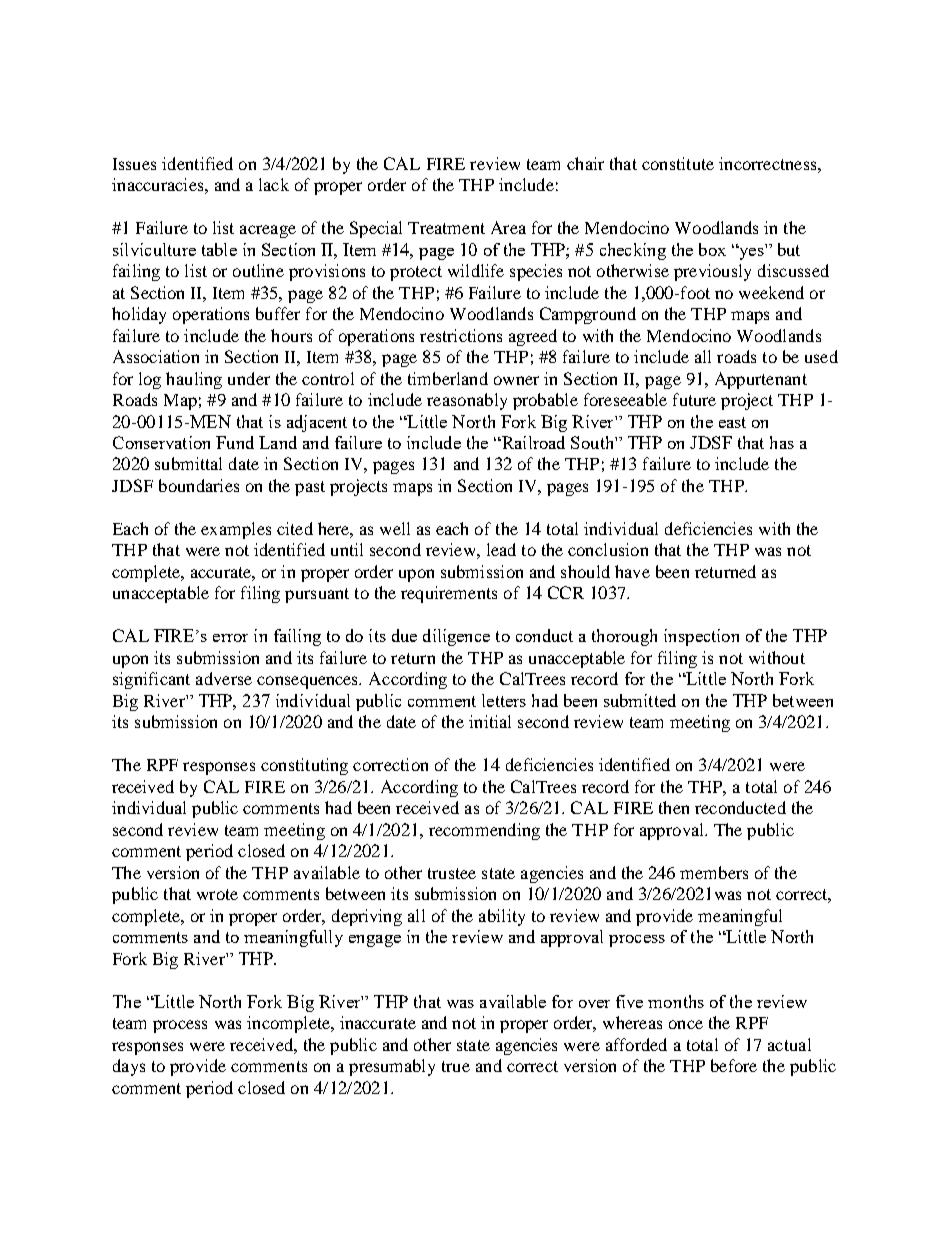 The height and width of the screenshot is (1233, 952). Describe the element at coordinates (217, 894) in the screenshot. I see `wrote` at that location.
